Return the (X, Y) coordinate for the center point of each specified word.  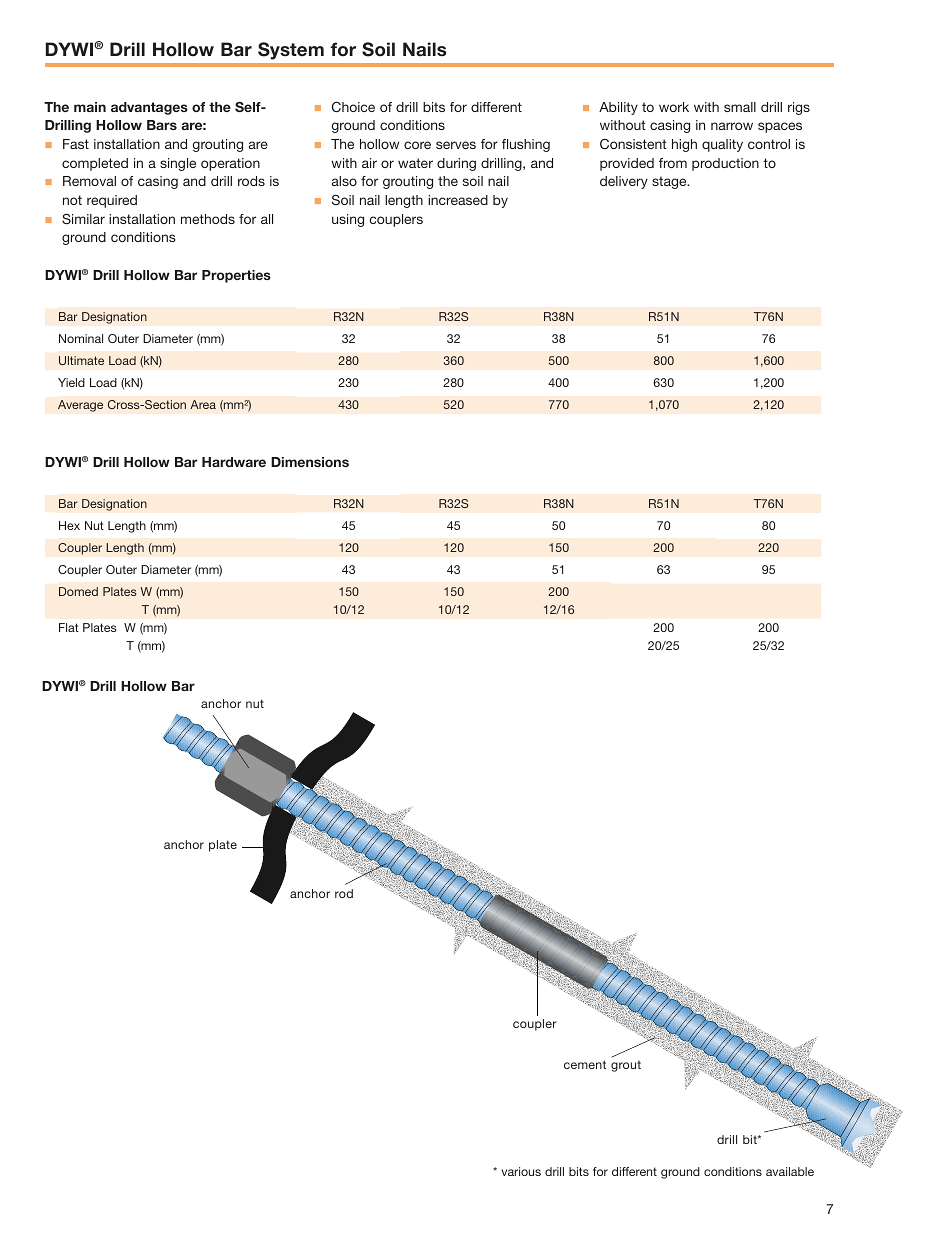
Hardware (234, 462)
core (417, 145)
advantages (149, 108)
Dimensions (310, 462)
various (521, 1171)
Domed (78, 591)
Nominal (81, 338)
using (348, 220)
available (790, 1171)
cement (585, 1064)
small (740, 107)
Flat (69, 627)
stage (670, 182)
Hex (69, 525)
